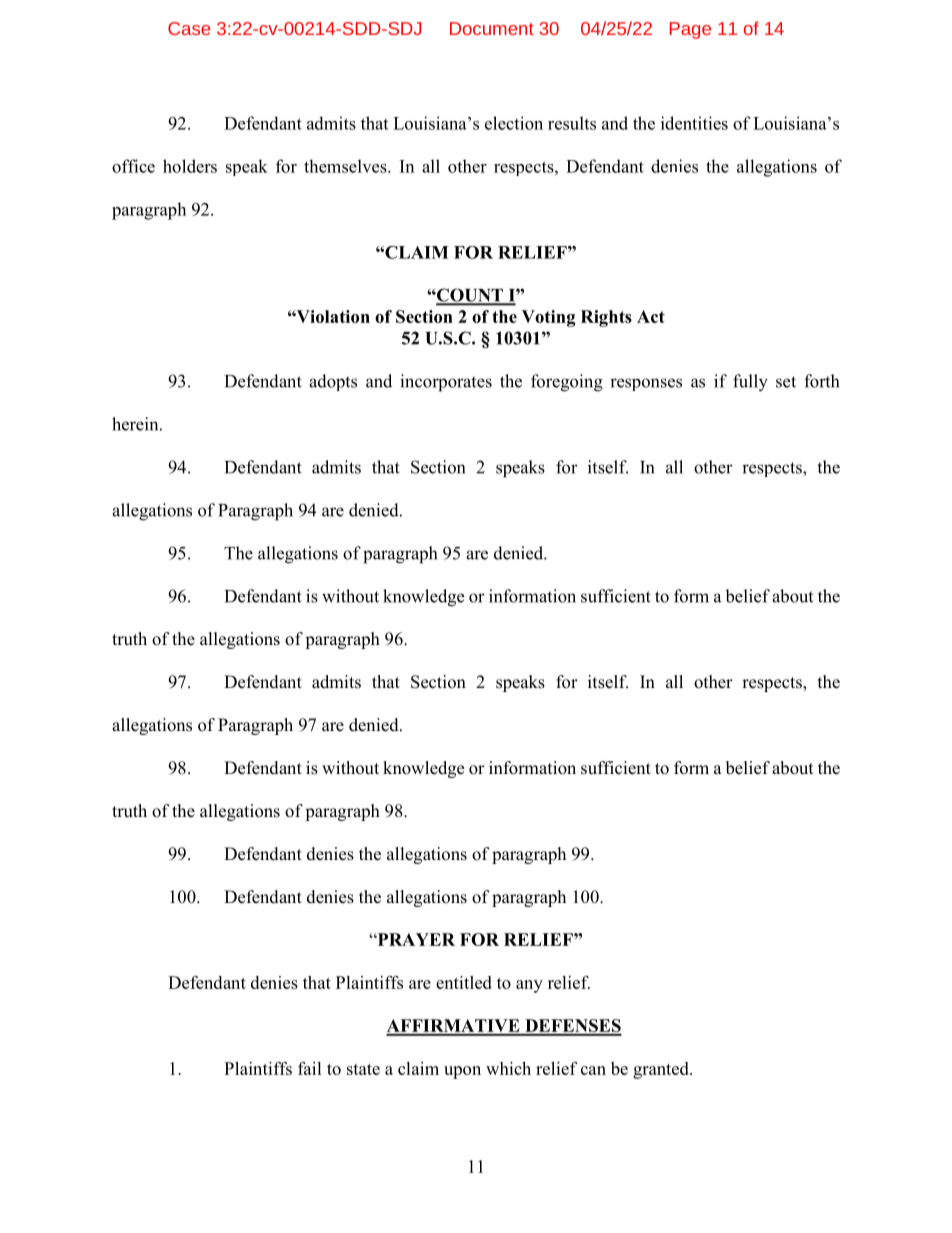 The width and height of the page is (952, 1233). Describe the element at coordinates (310, 1068) in the page. I see `fail` at that location.
